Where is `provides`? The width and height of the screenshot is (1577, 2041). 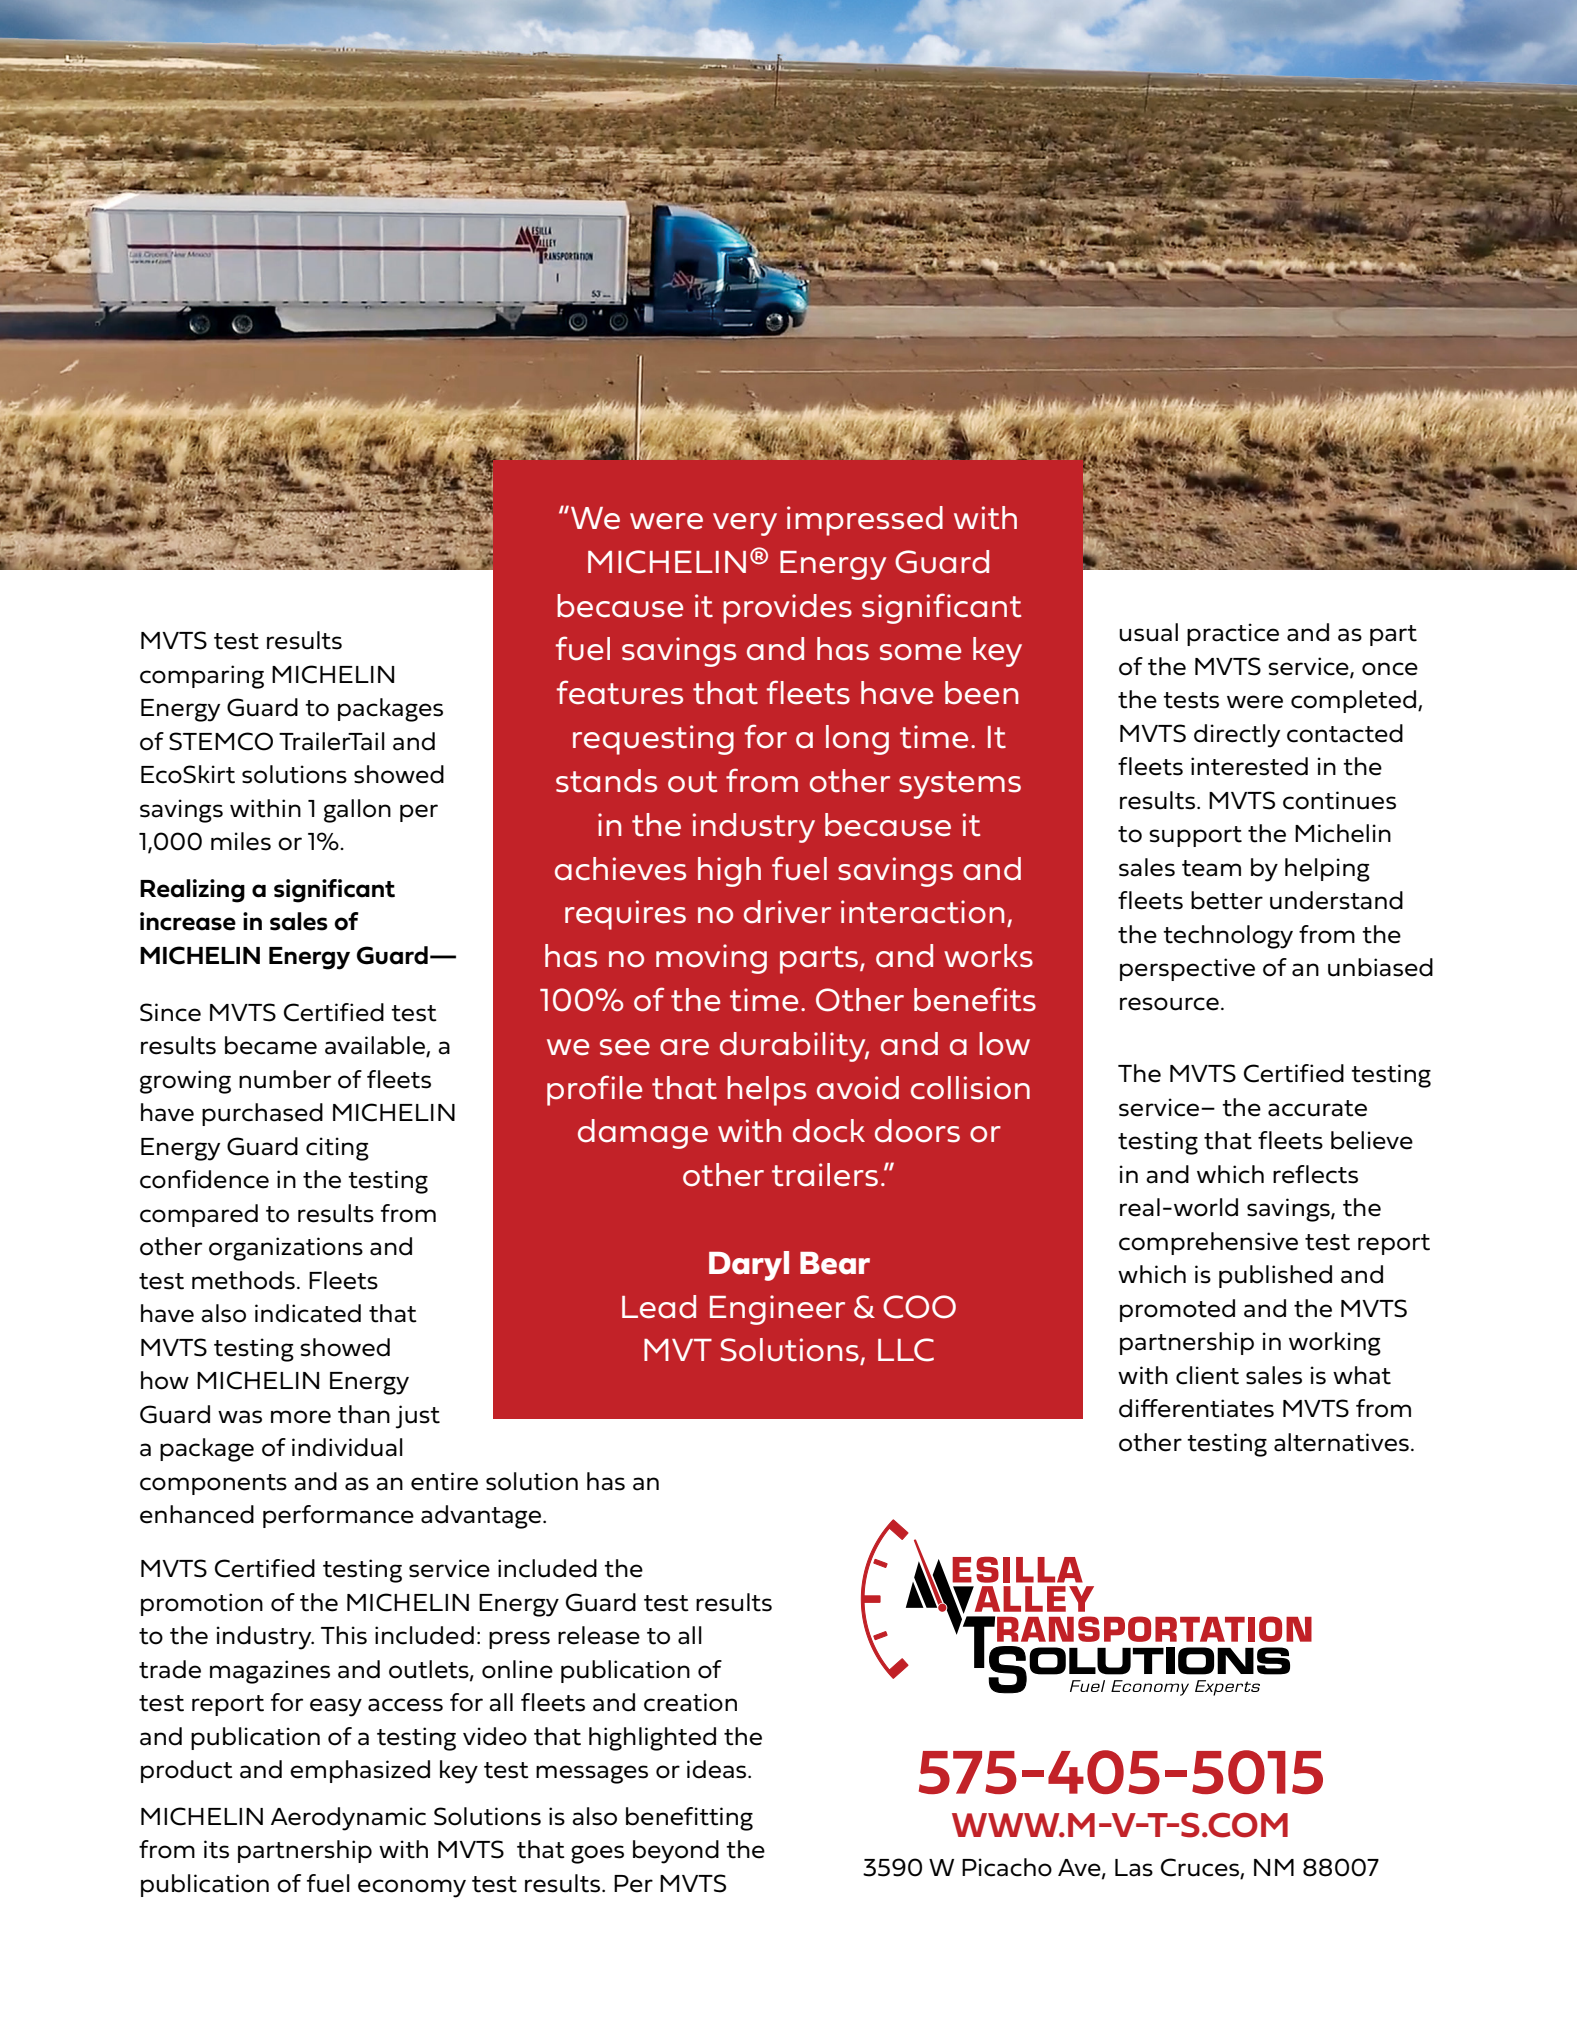 provides is located at coordinates (787, 609).
